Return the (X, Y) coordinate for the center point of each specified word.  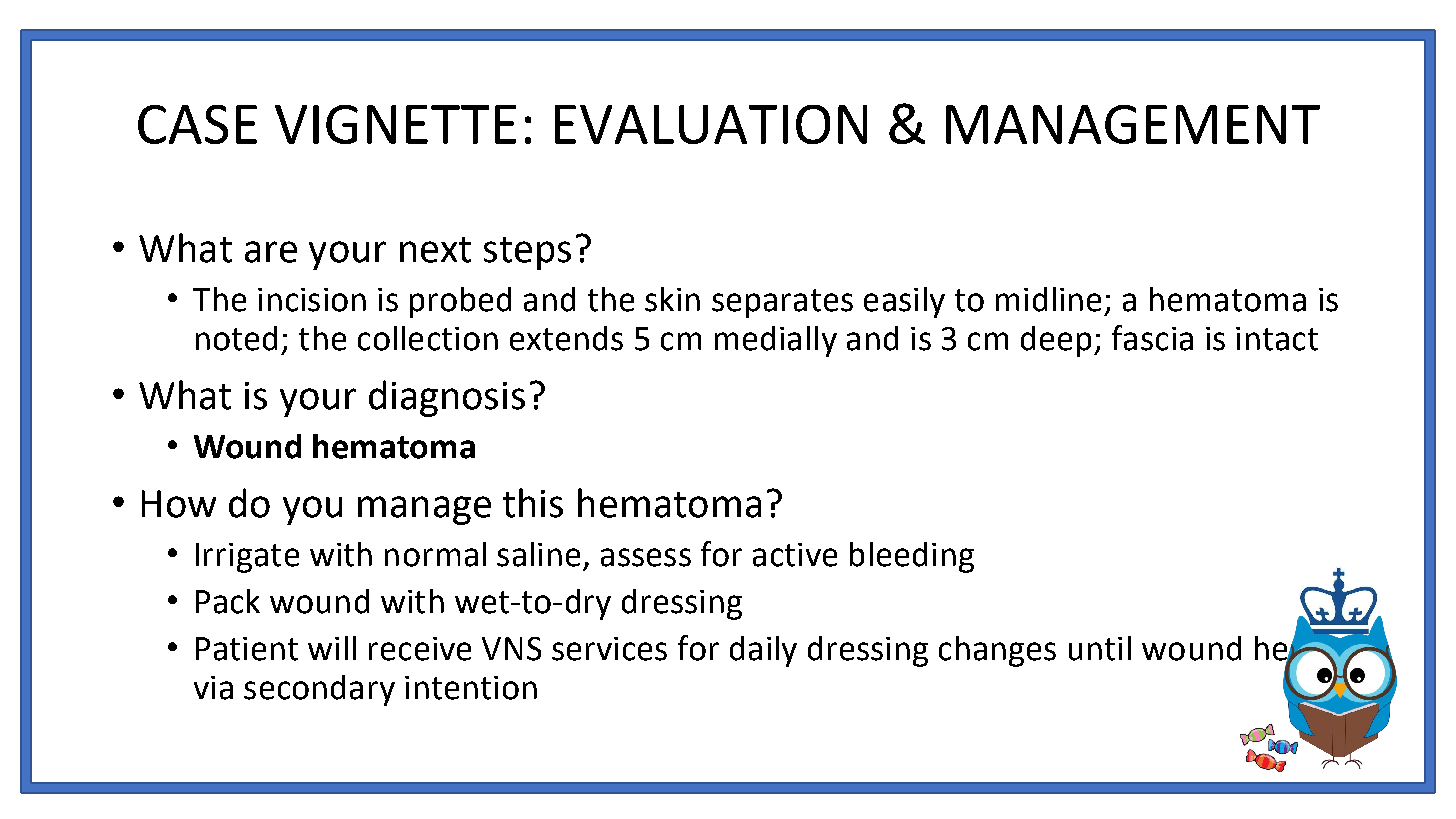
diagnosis (447, 398)
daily (763, 651)
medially (776, 341)
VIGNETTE (395, 124)
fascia (1152, 338)
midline (1048, 299)
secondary (319, 690)
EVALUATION (711, 124)
